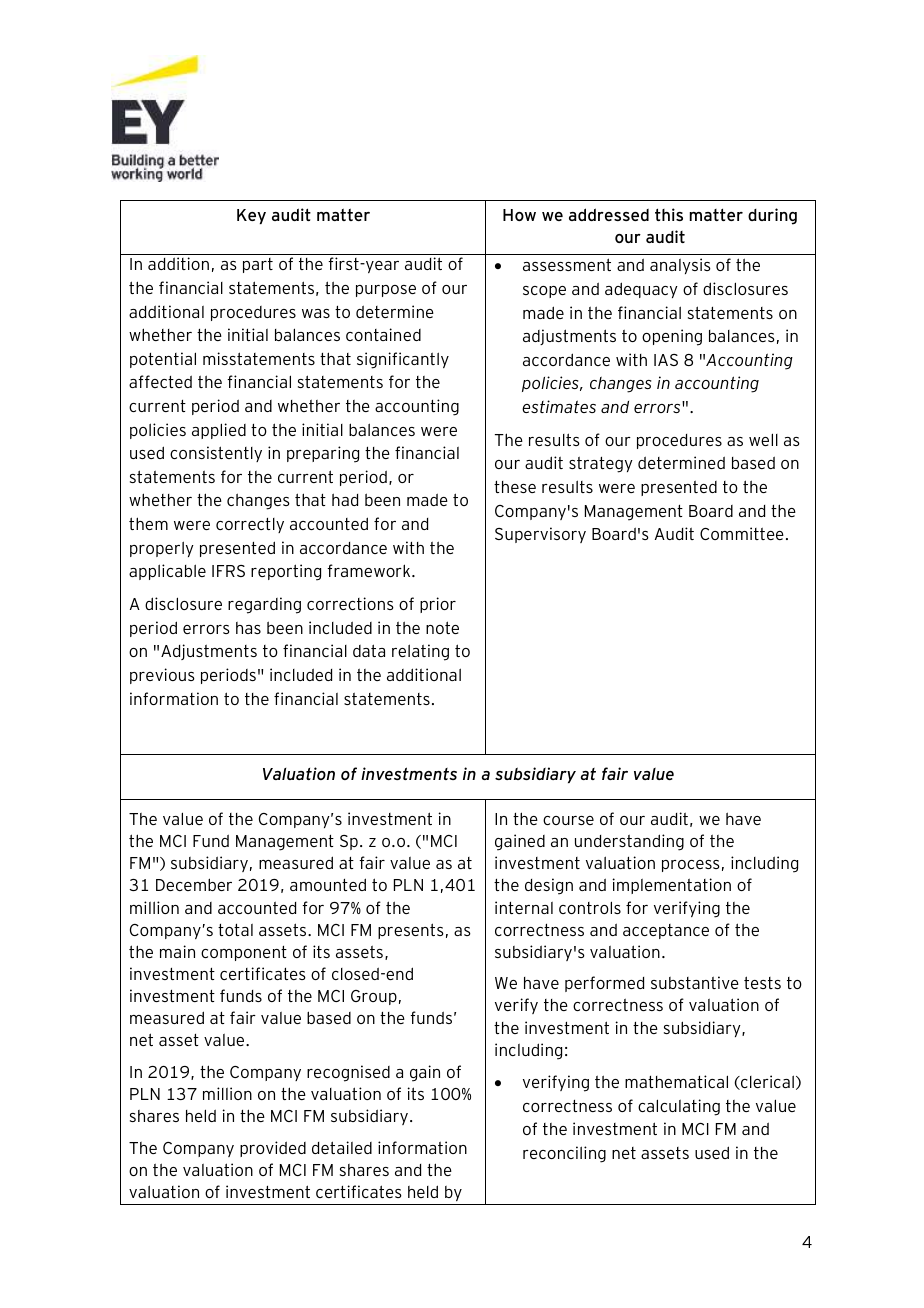 The width and height of the image is (924, 1308). I want to click on How, so click(519, 215).
